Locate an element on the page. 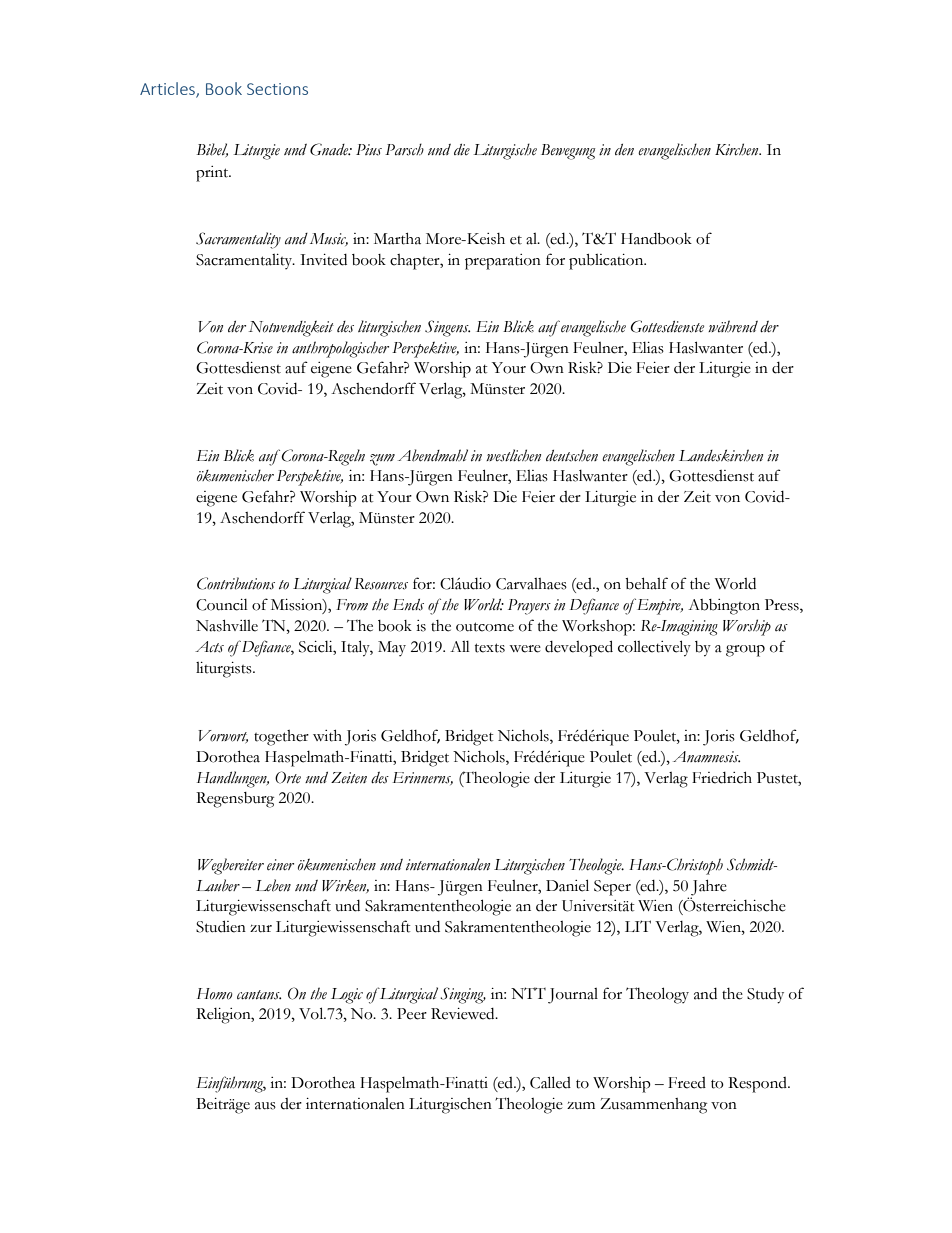  Regensburg is located at coordinates (235, 800).
